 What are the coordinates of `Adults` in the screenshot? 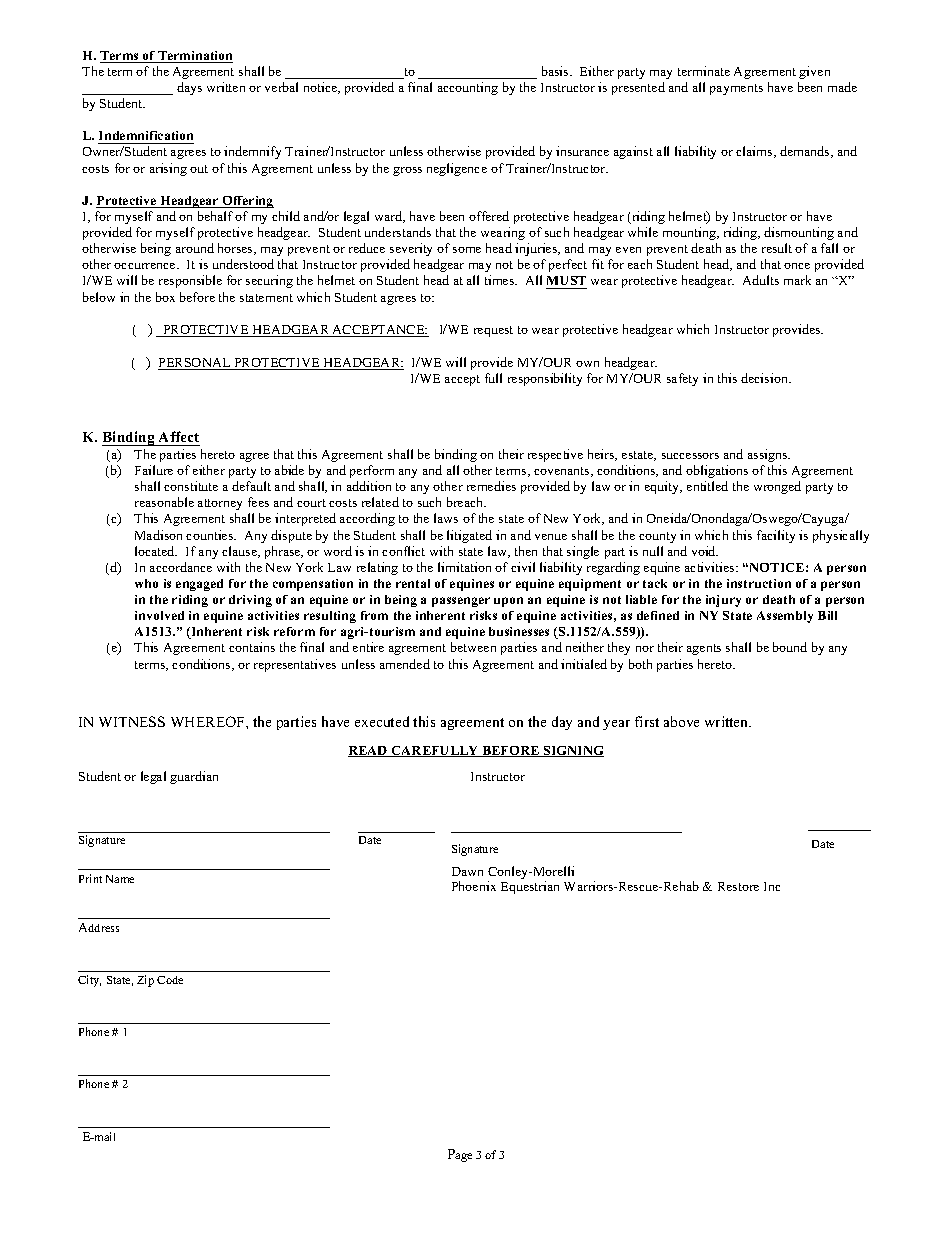 It's located at (761, 280).
